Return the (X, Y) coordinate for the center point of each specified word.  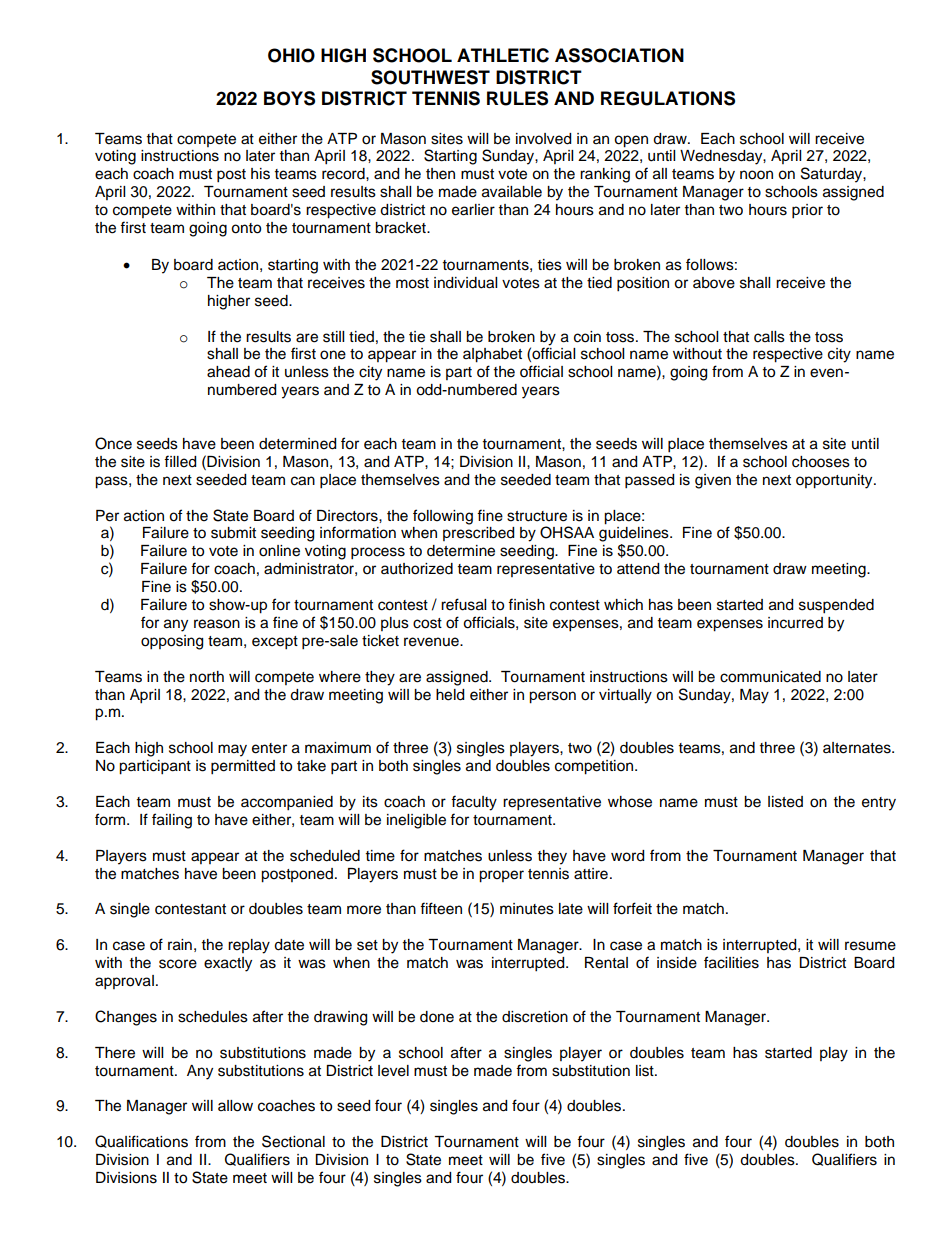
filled (180, 461)
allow (235, 1106)
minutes (527, 909)
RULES (517, 98)
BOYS (289, 98)
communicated (770, 677)
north (207, 677)
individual (465, 283)
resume (870, 946)
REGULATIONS (668, 98)
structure (537, 516)
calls (769, 337)
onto (246, 228)
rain (180, 945)
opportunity (835, 481)
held (450, 695)
